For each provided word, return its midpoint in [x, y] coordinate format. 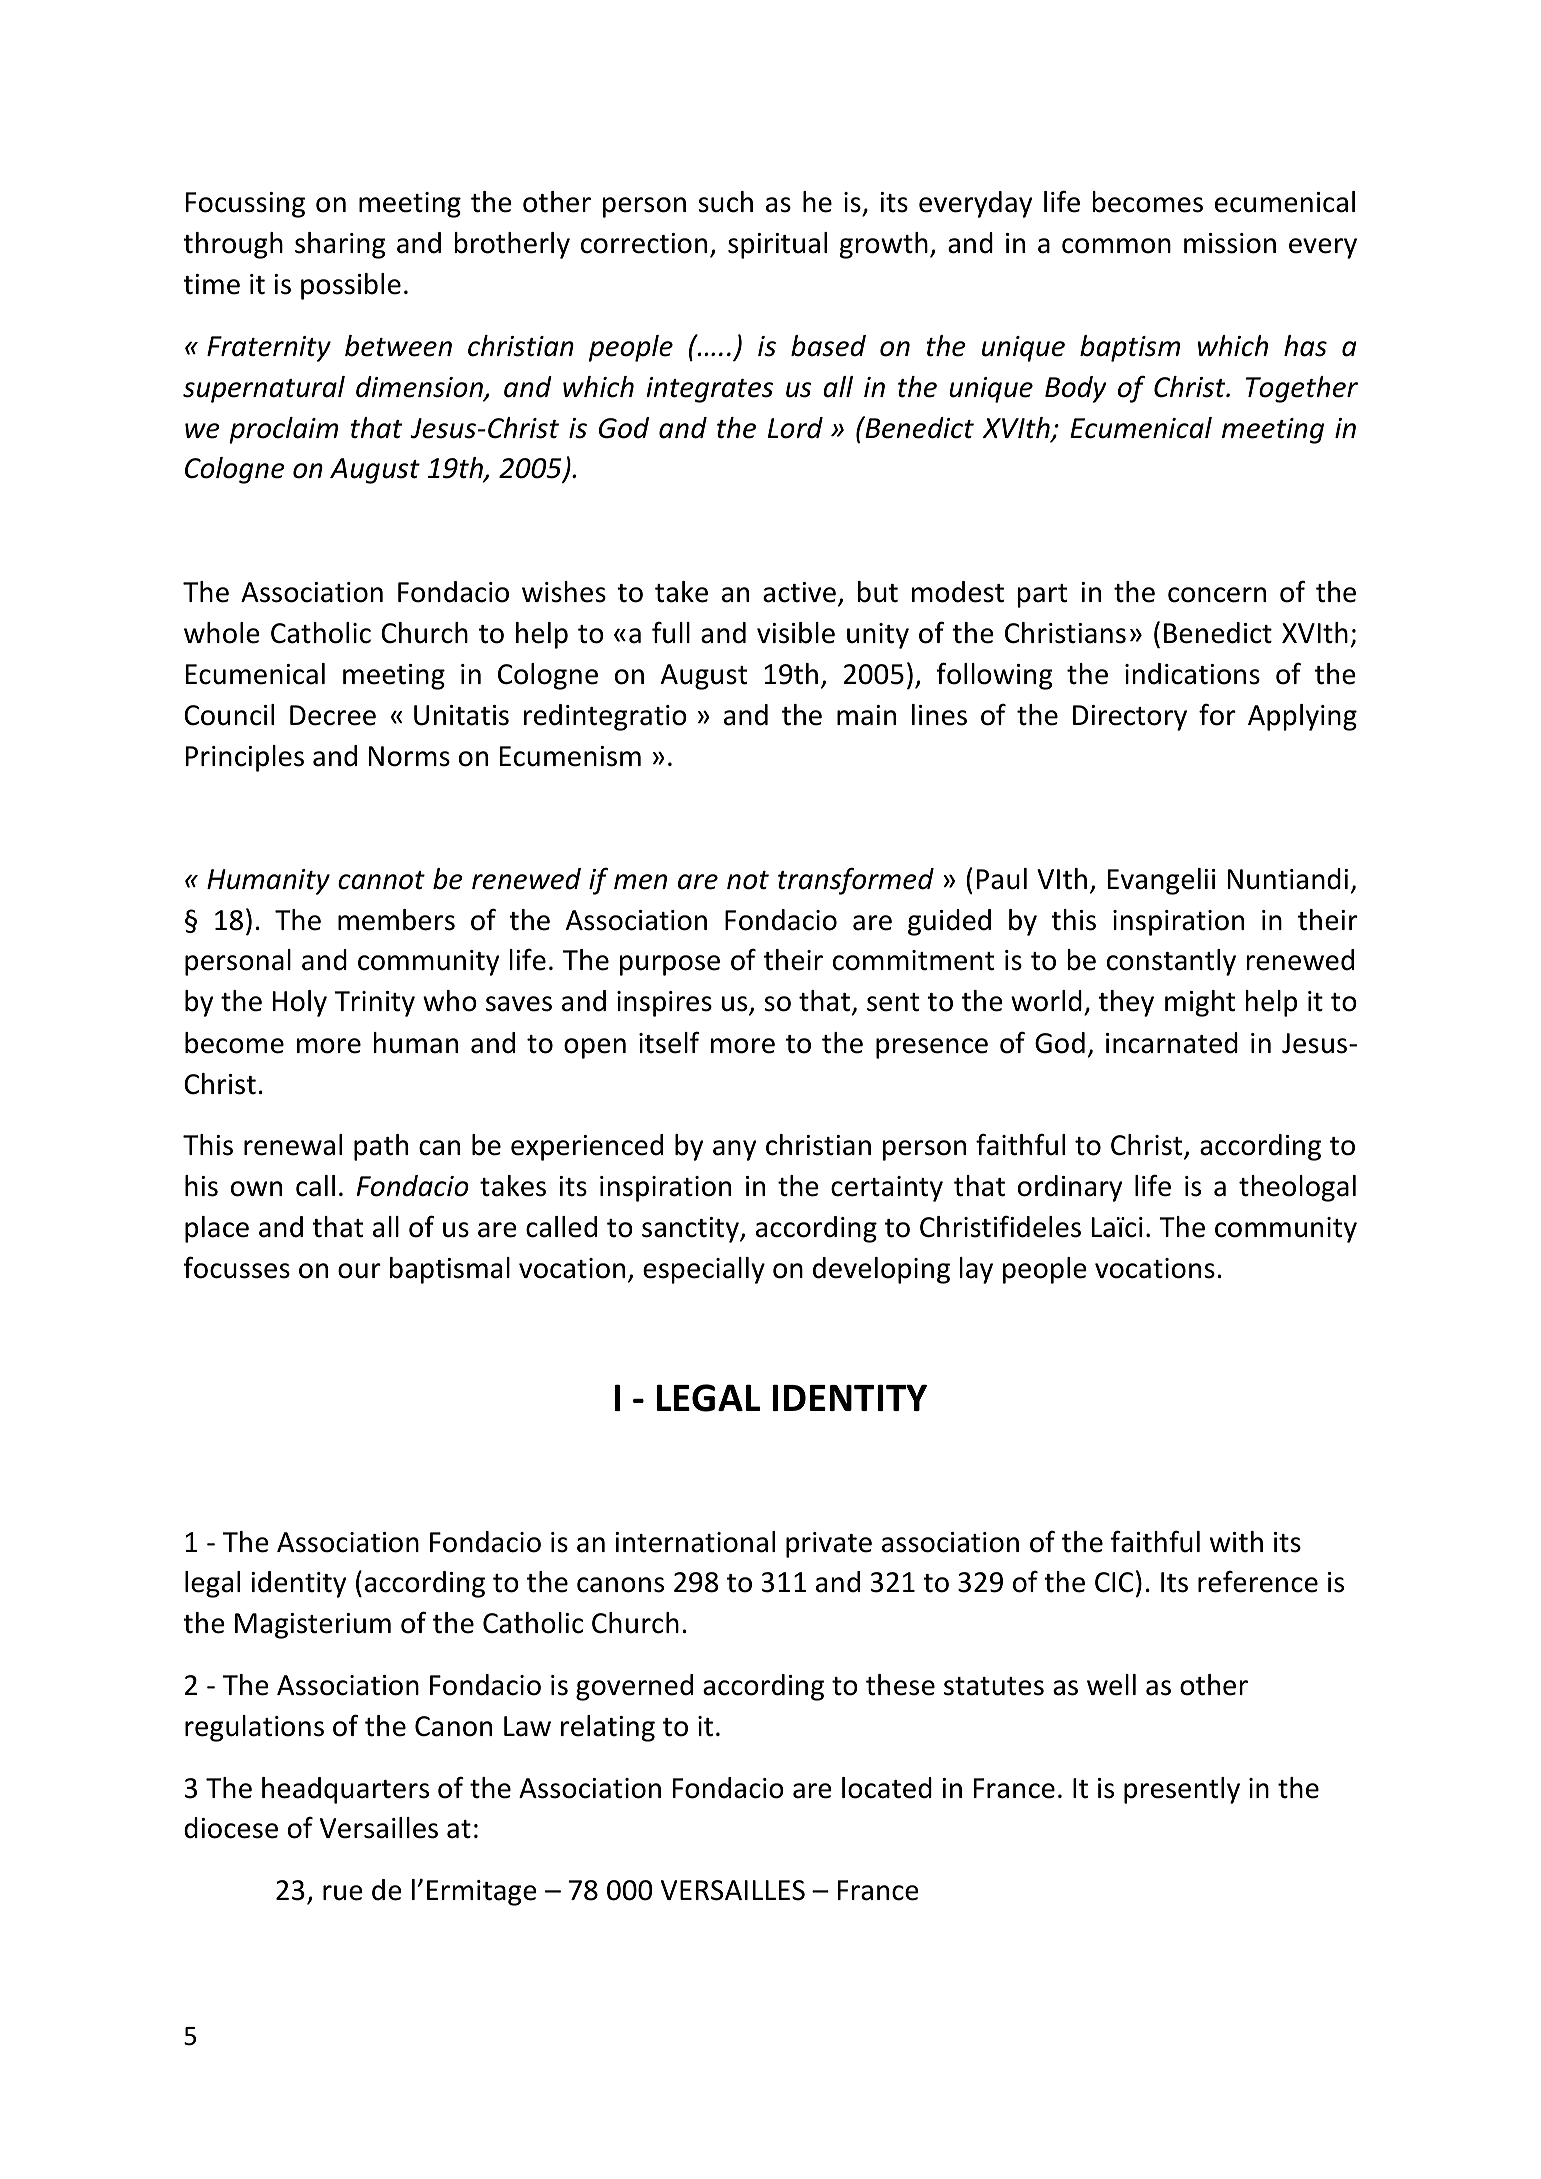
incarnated [1172, 1043]
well [1111, 1685]
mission [1230, 243]
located [887, 1788]
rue [343, 1893]
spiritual [777, 245]
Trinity [375, 1004]
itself [669, 1042]
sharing [340, 245]
